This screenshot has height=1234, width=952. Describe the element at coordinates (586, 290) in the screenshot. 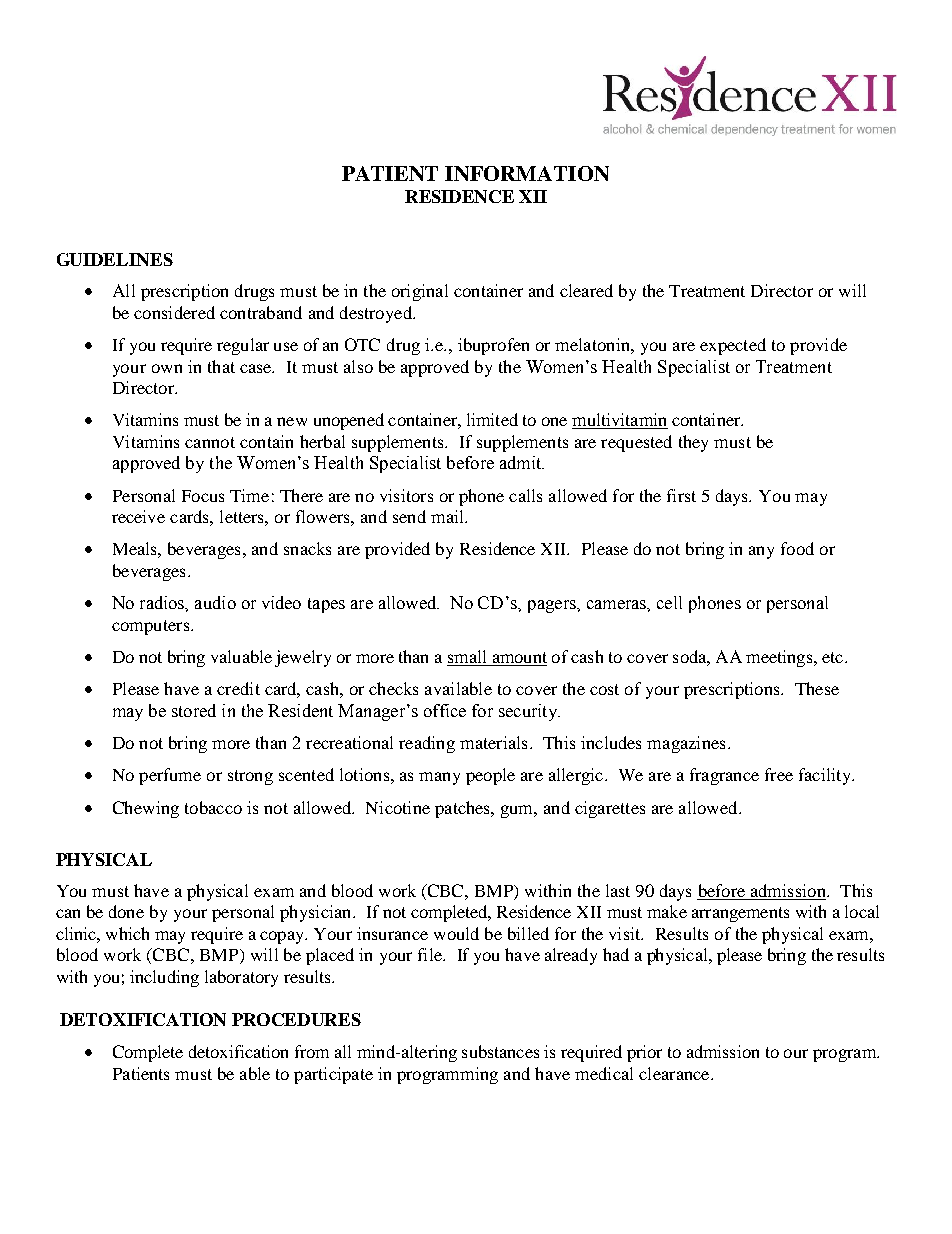

I see `cleared` at that location.
